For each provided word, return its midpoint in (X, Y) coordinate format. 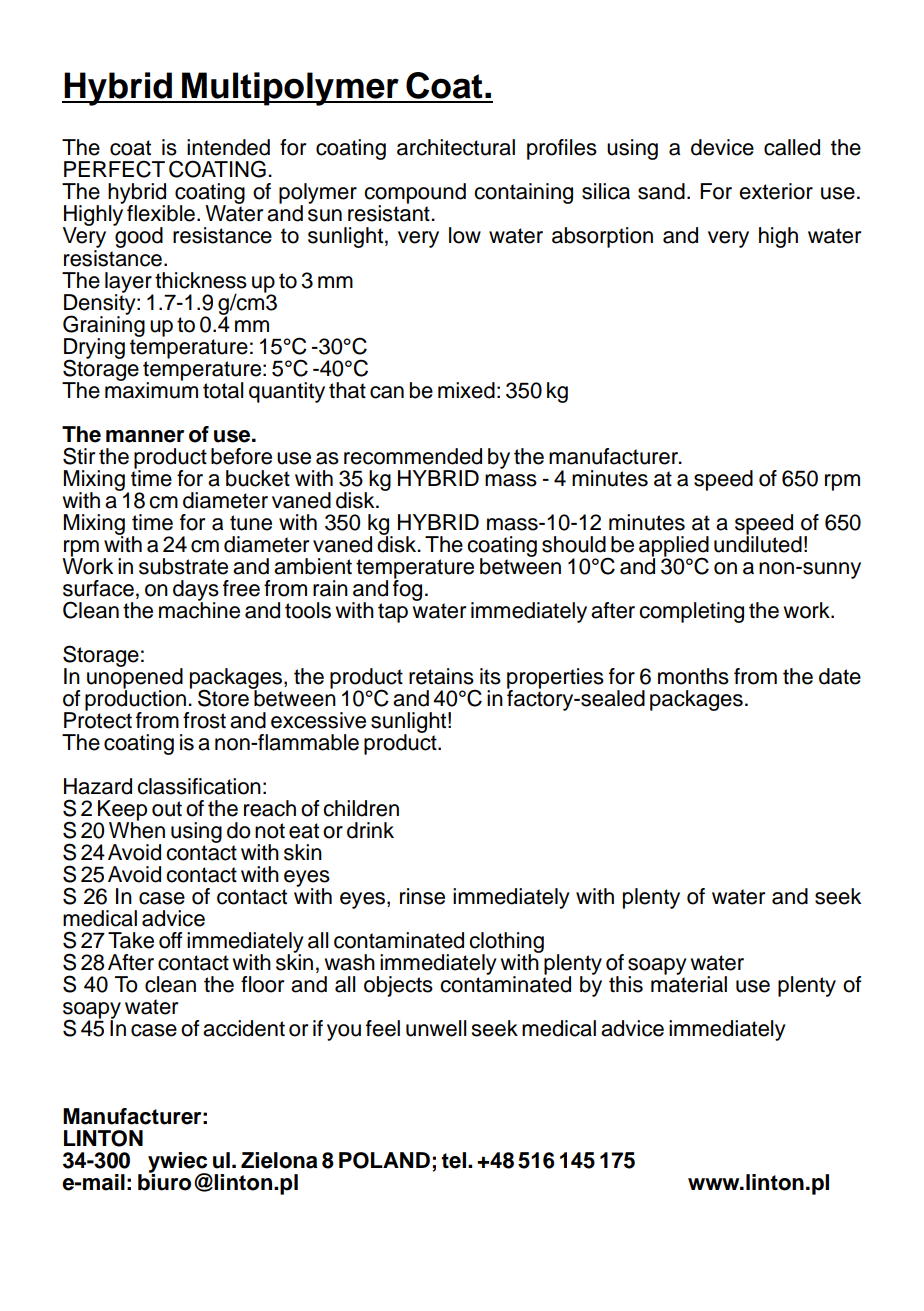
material (689, 983)
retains (441, 676)
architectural (456, 147)
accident (244, 1028)
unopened (135, 678)
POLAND (384, 1160)
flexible (161, 213)
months (693, 676)
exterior (776, 191)
